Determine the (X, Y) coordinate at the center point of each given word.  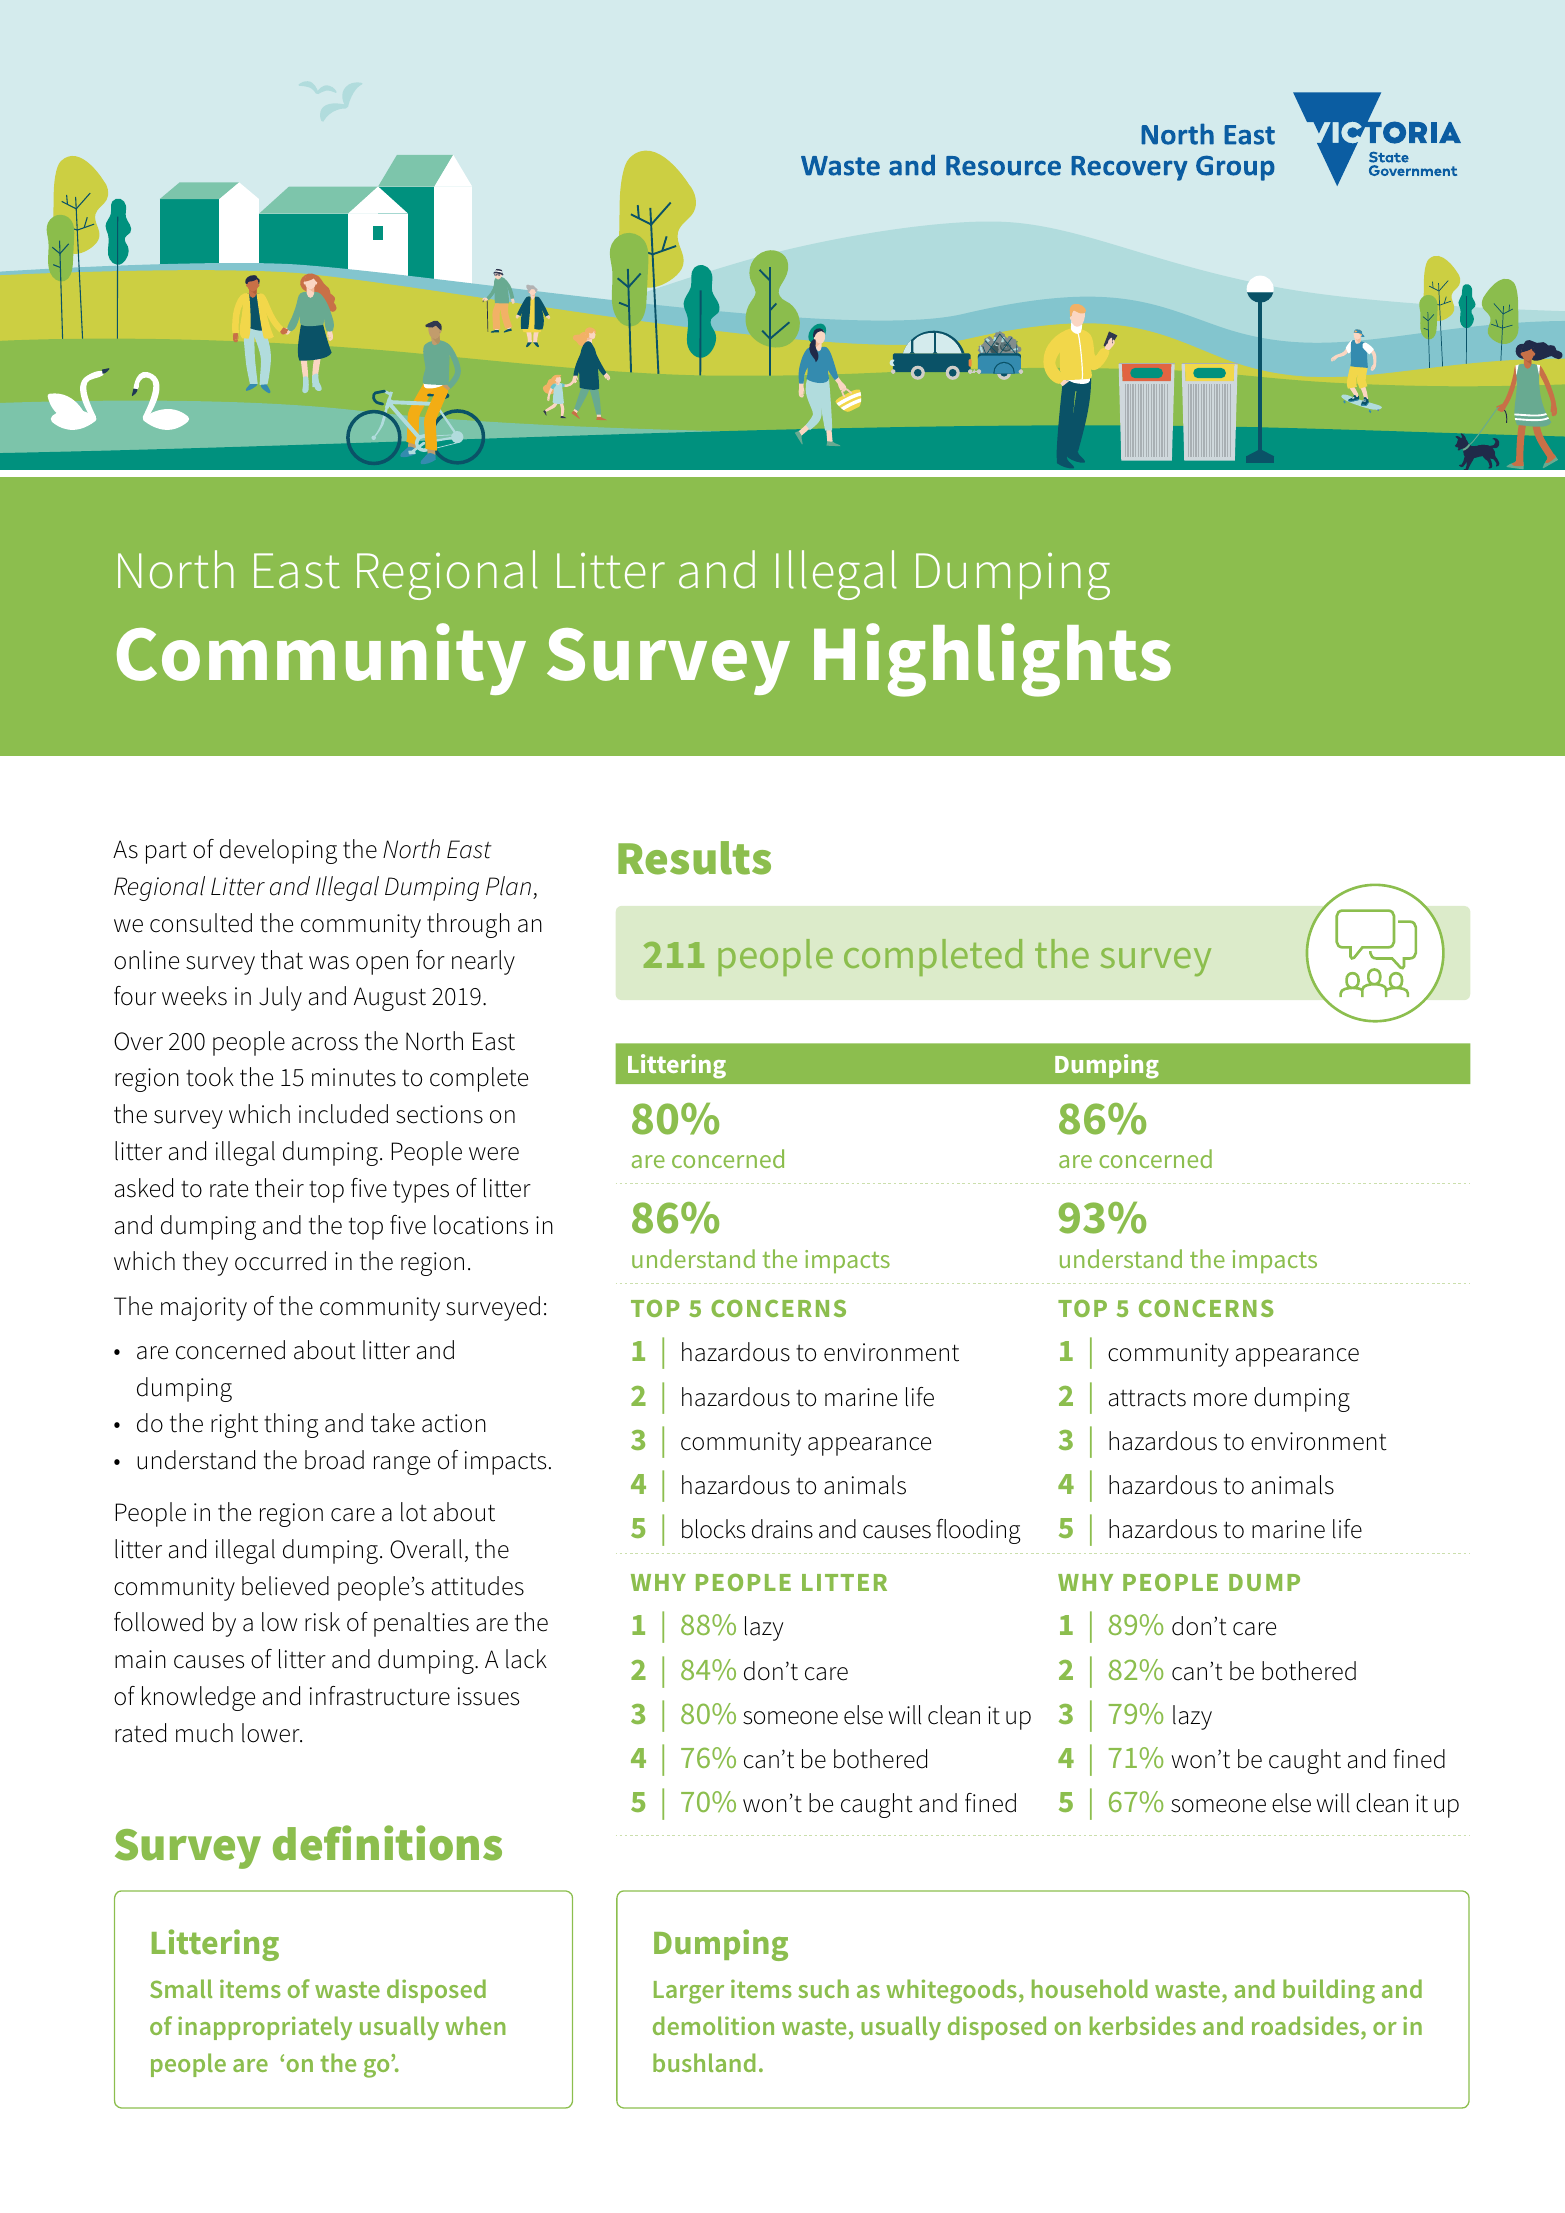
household (1089, 1988)
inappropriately (265, 2028)
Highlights (992, 660)
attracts (1147, 1398)
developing (278, 851)
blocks (713, 1529)
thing (291, 1425)
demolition (713, 2025)
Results (694, 858)
